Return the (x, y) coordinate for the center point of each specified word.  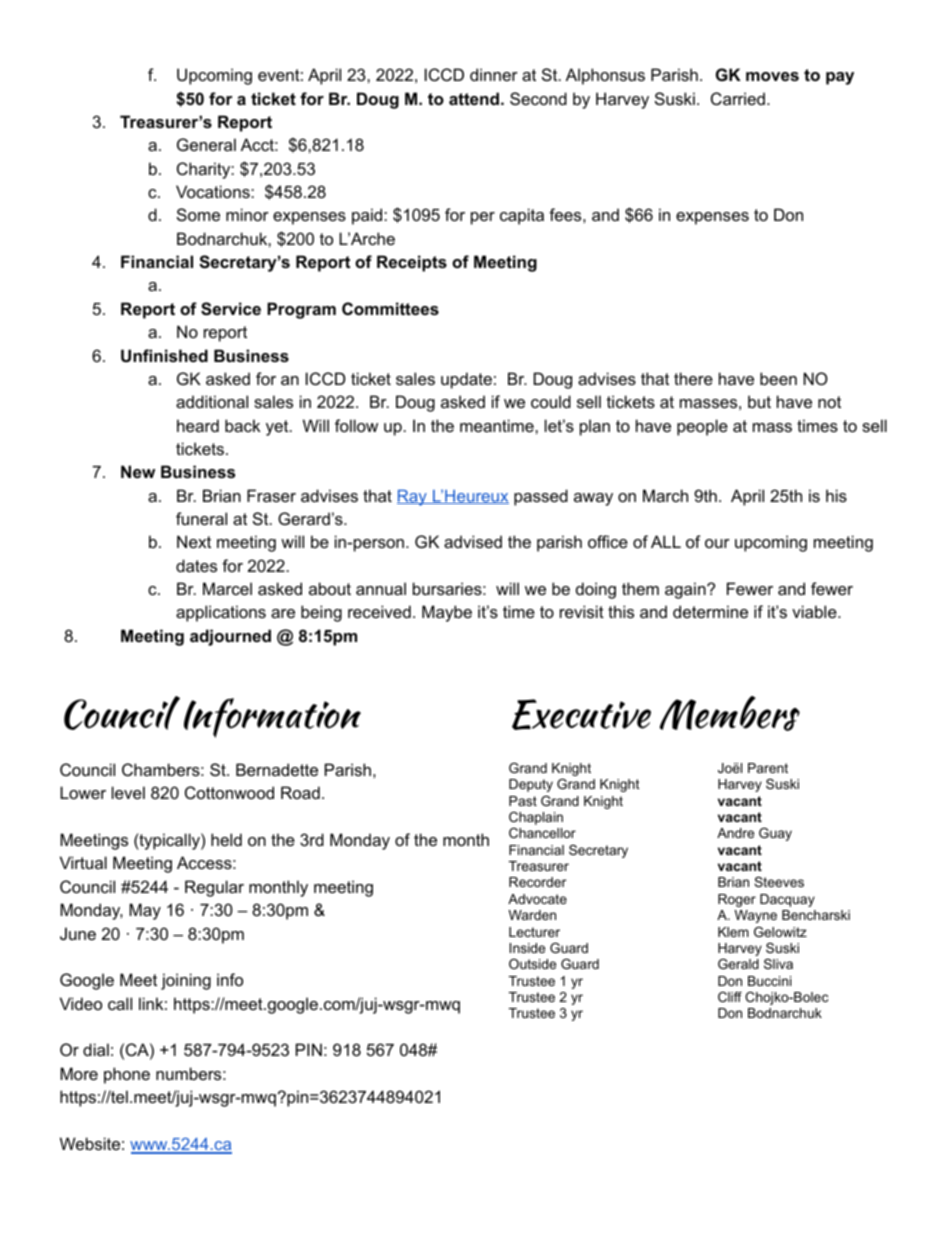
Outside (532, 964)
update (466, 380)
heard (198, 425)
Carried (738, 98)
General (206, 144)
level (128, 792)
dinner (494, 74)
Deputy (531, 785)
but (759, 401)
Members (729, 713)
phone (127, 1075)
